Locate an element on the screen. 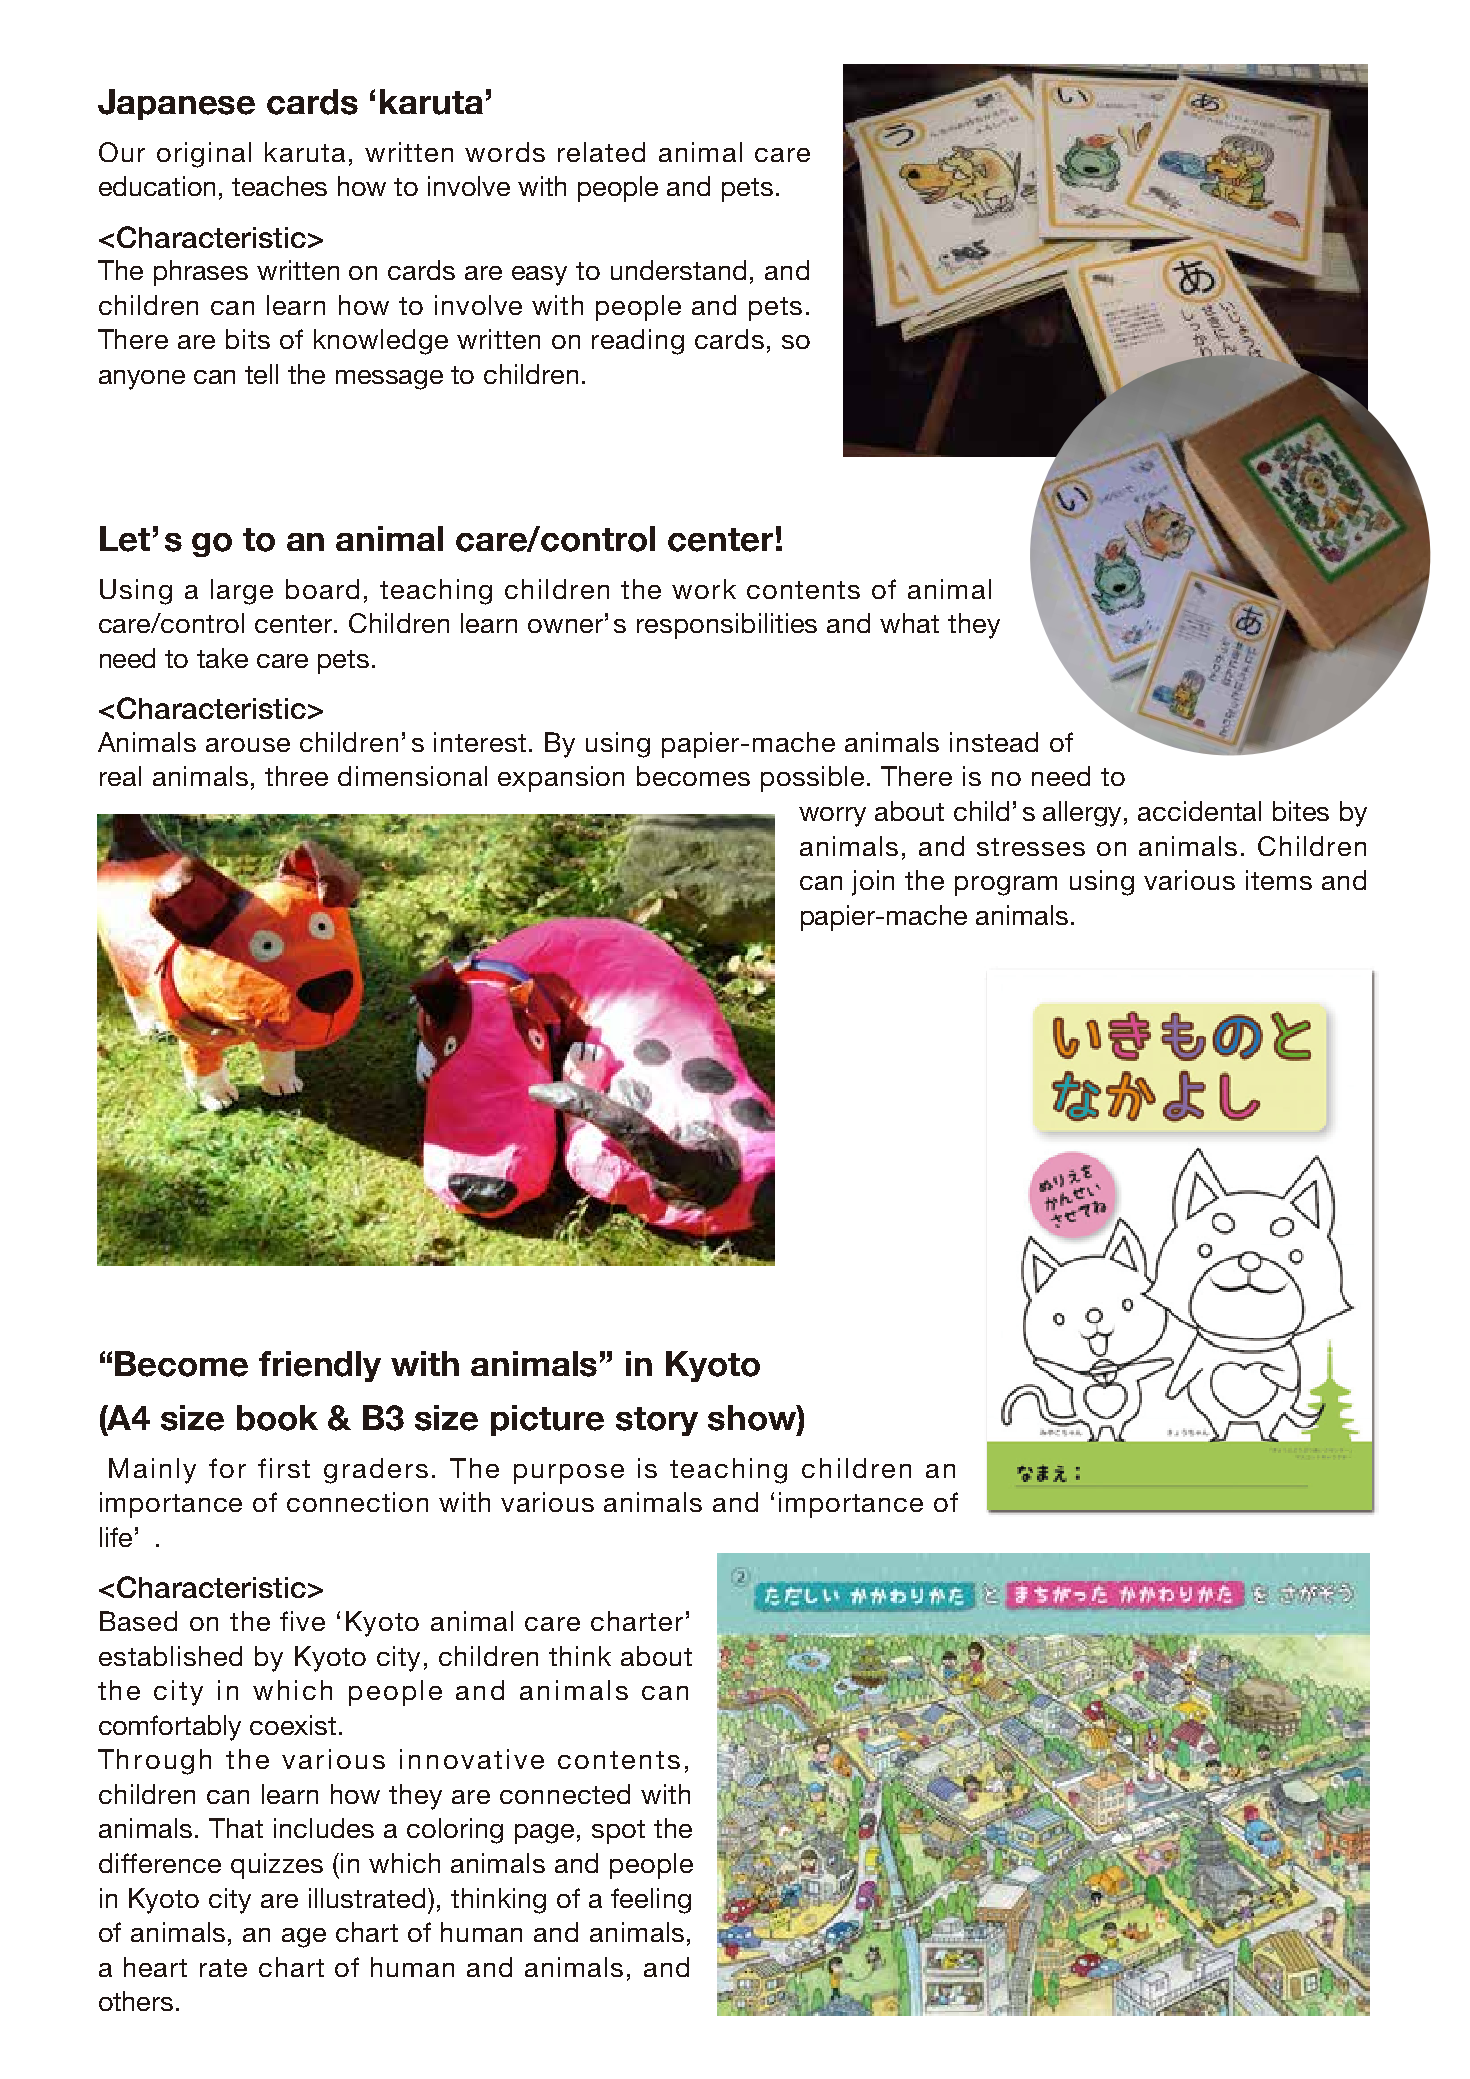 Image resolution: width=1470 pixels, height=2079 pixels. arouse is located at coordinates (248, 745).
